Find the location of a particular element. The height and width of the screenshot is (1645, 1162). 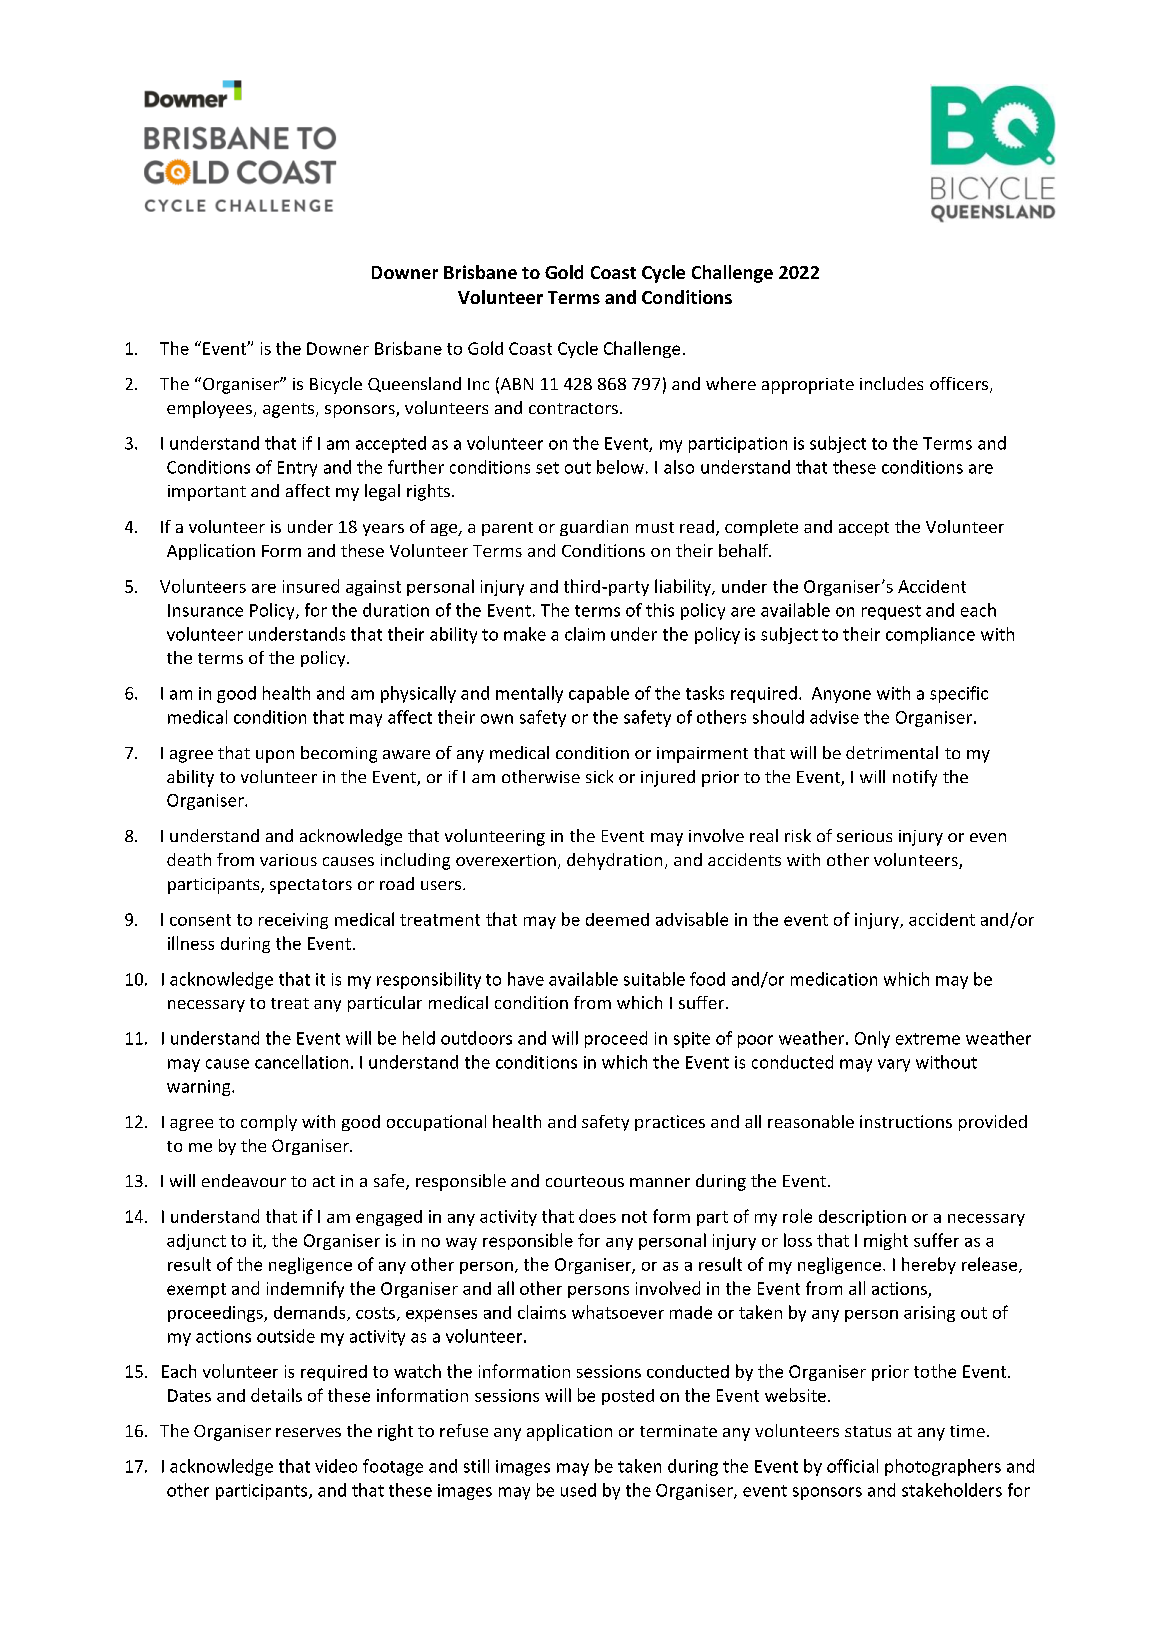

includes is located at coordinates (891, 383).
